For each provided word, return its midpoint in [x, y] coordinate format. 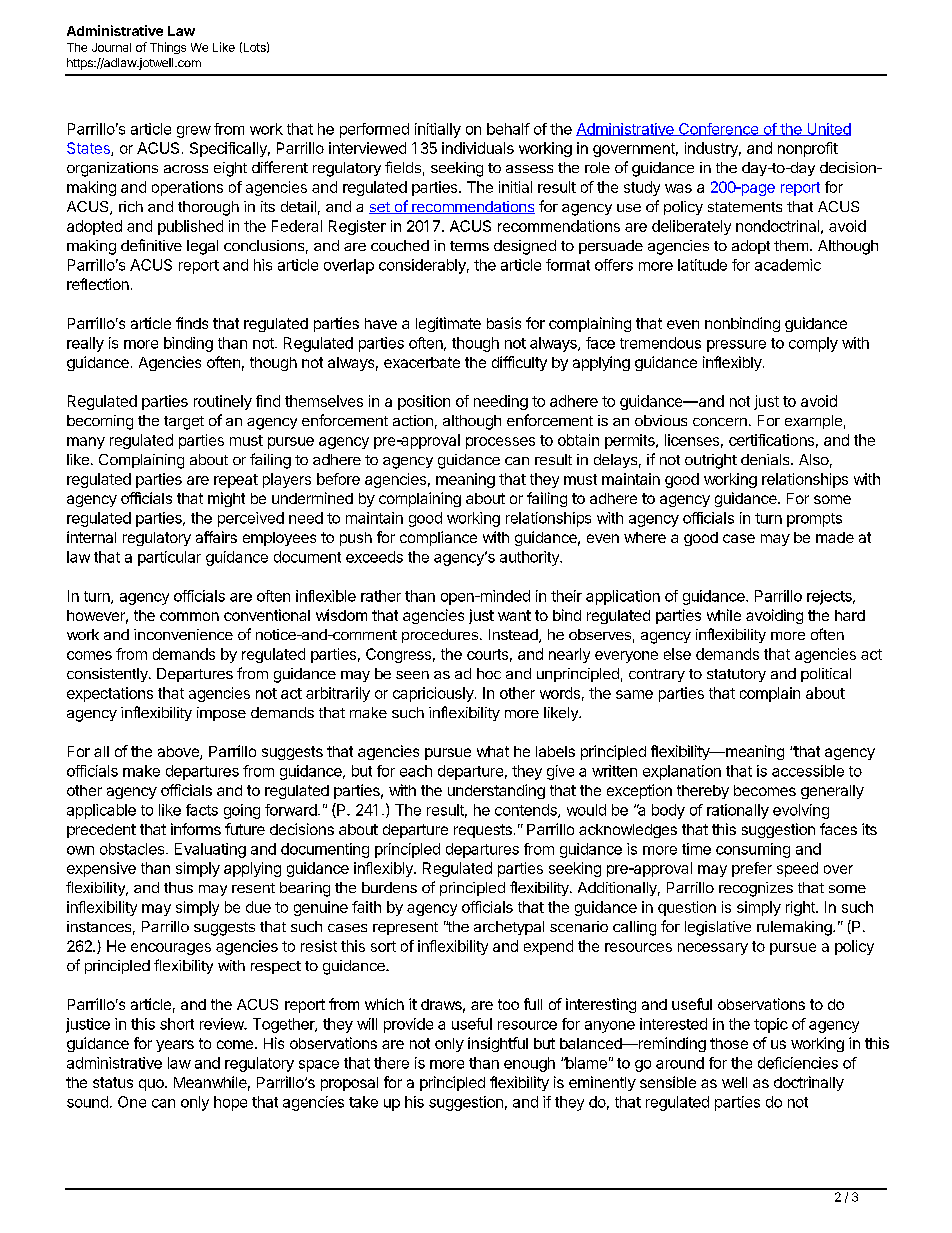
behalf [508, 129]
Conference [718, 129]
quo [152, 1085]
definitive [151, 245]
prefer [752, 869]
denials [766, 459]
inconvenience [183, 634]
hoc [489, 673]
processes [500, 443]
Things [168, 48]
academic [788, 265]
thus [178, 887]
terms [469, 246]
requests [483, 831]
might [226, 499]
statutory [736, 675]
